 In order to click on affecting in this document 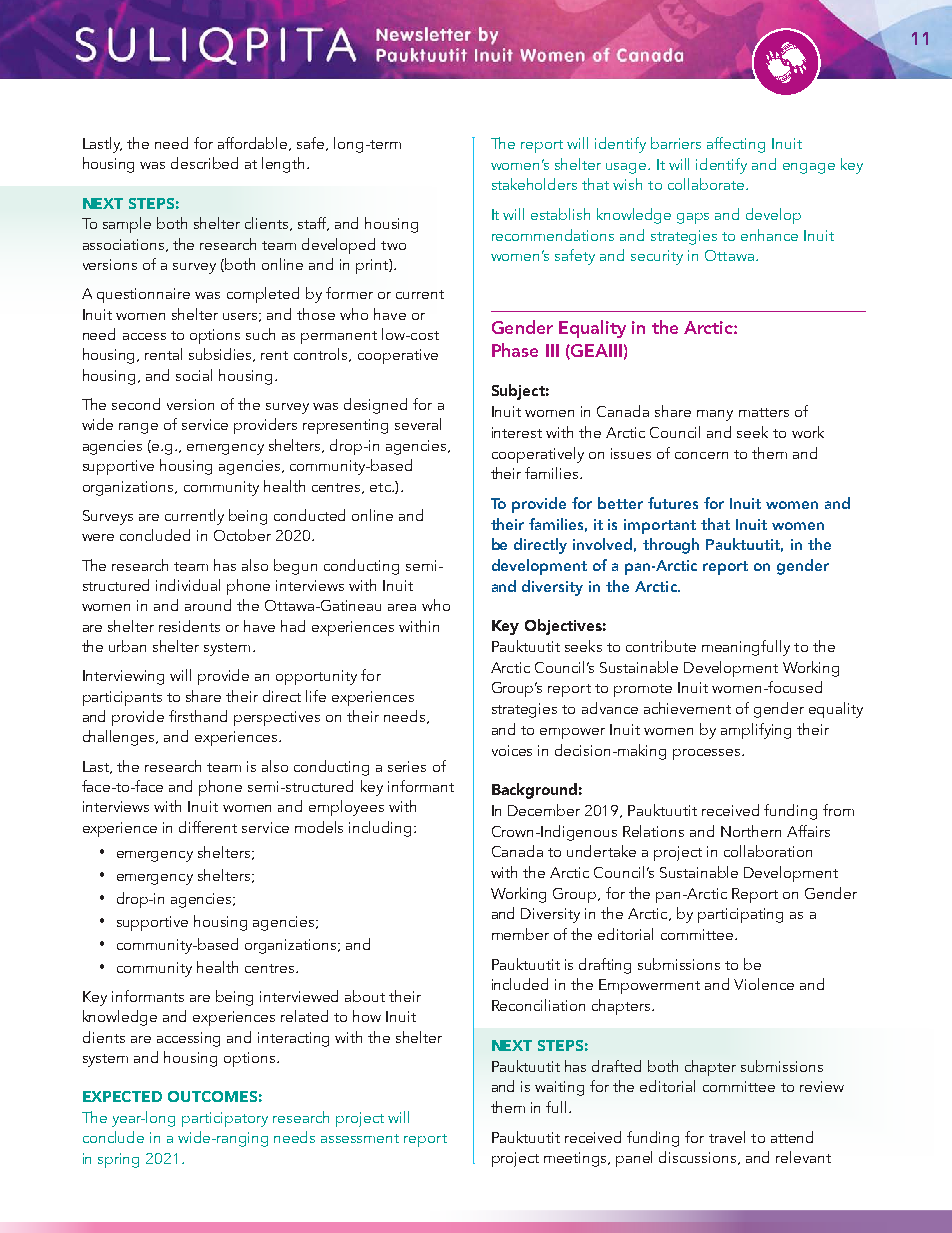, I will do `click(736, 145)`.
